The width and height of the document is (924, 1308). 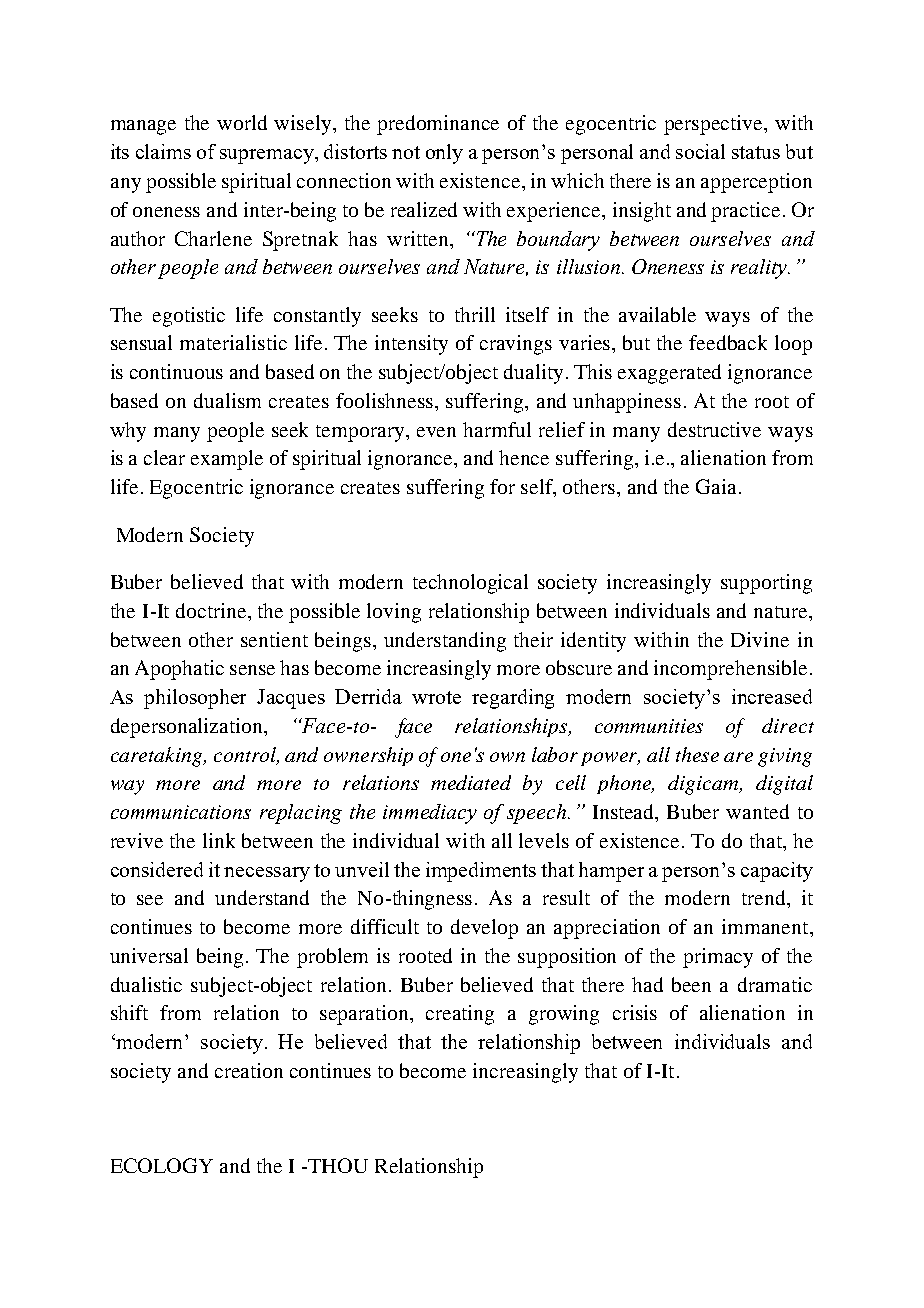 What do you see at coordinates (444, 154) in the document?
I see `only` at bounding box center [444, 154].
